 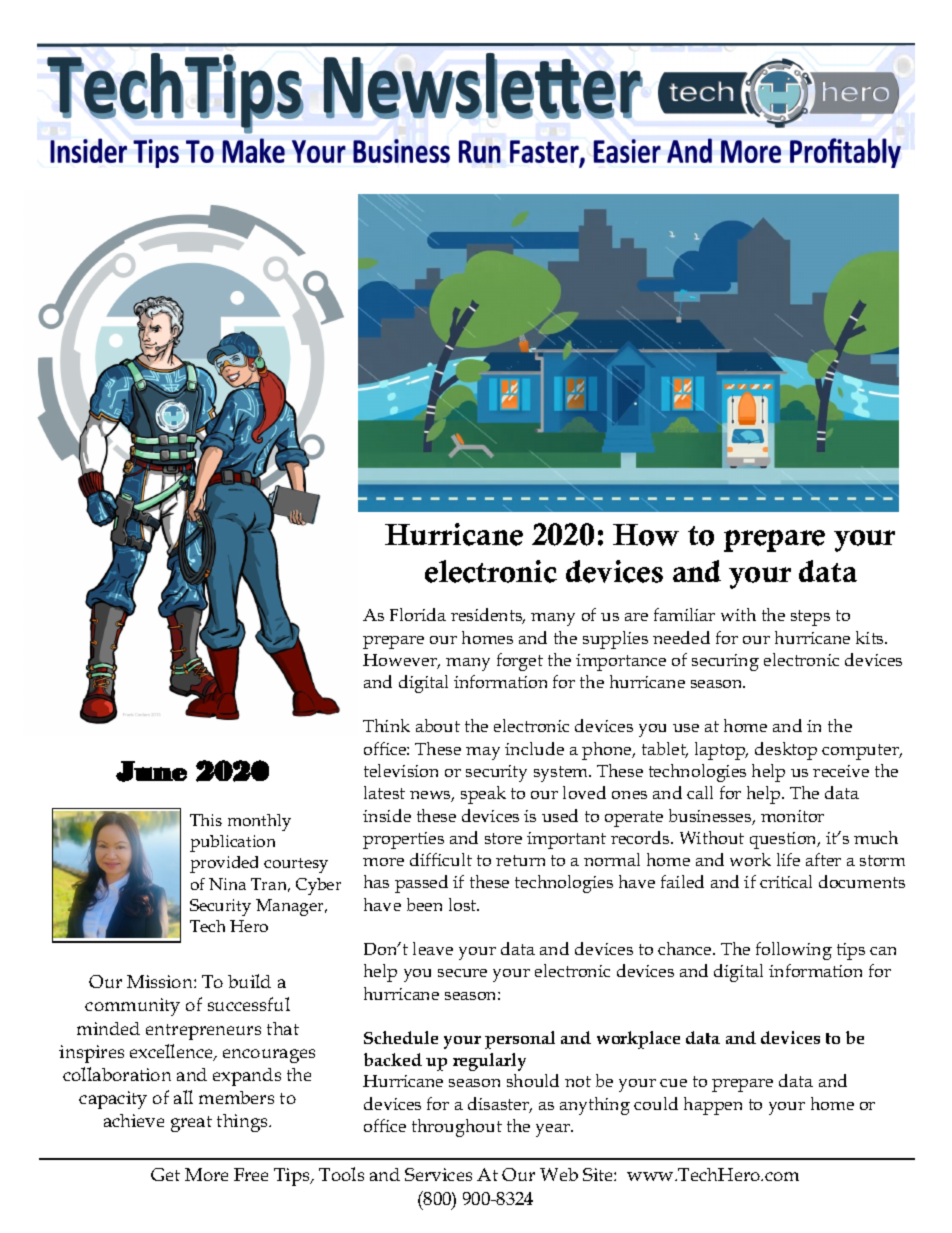 I want to click on residents, so click(x=488, y=616).
